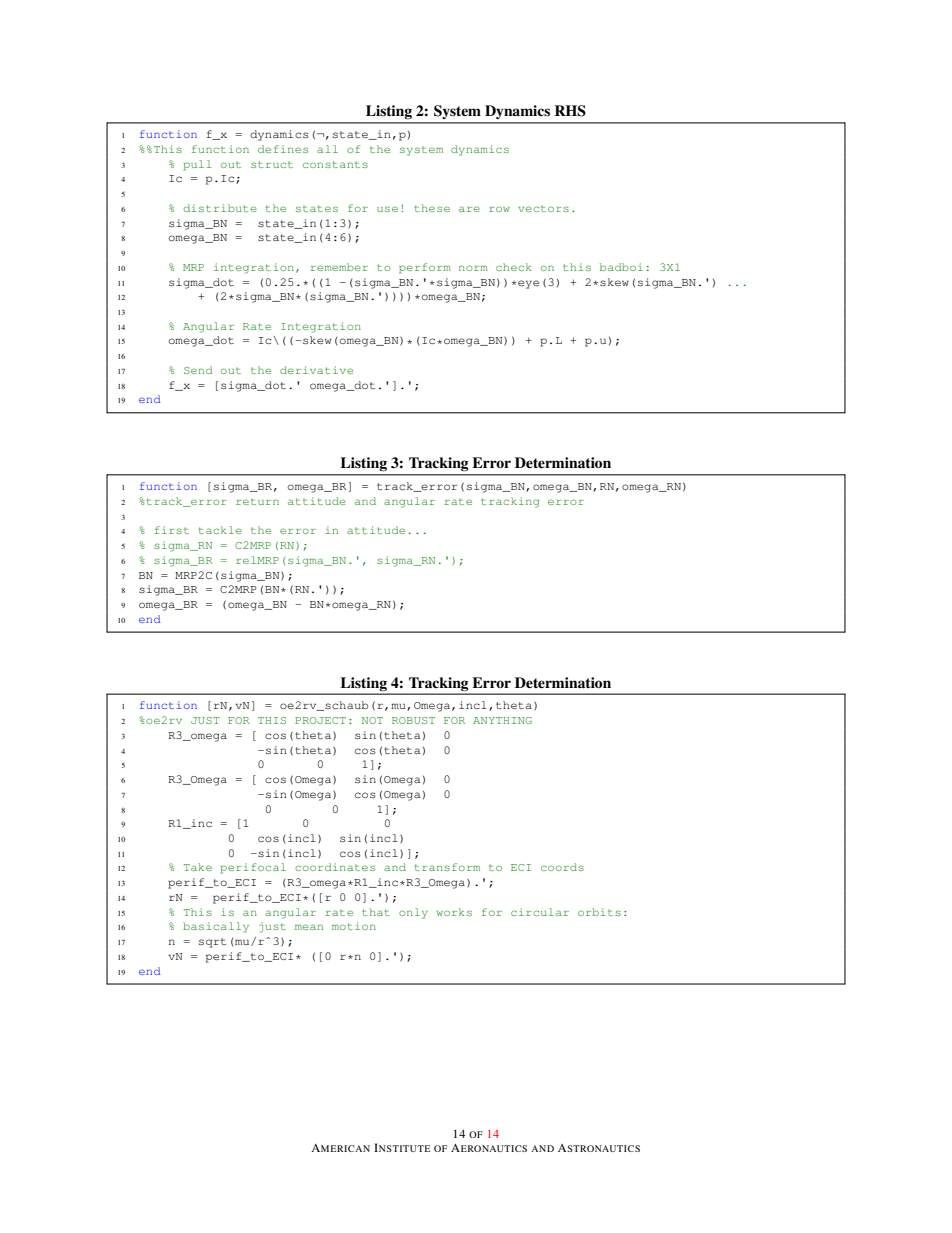  I want to click on constants, so click(335, 164).
